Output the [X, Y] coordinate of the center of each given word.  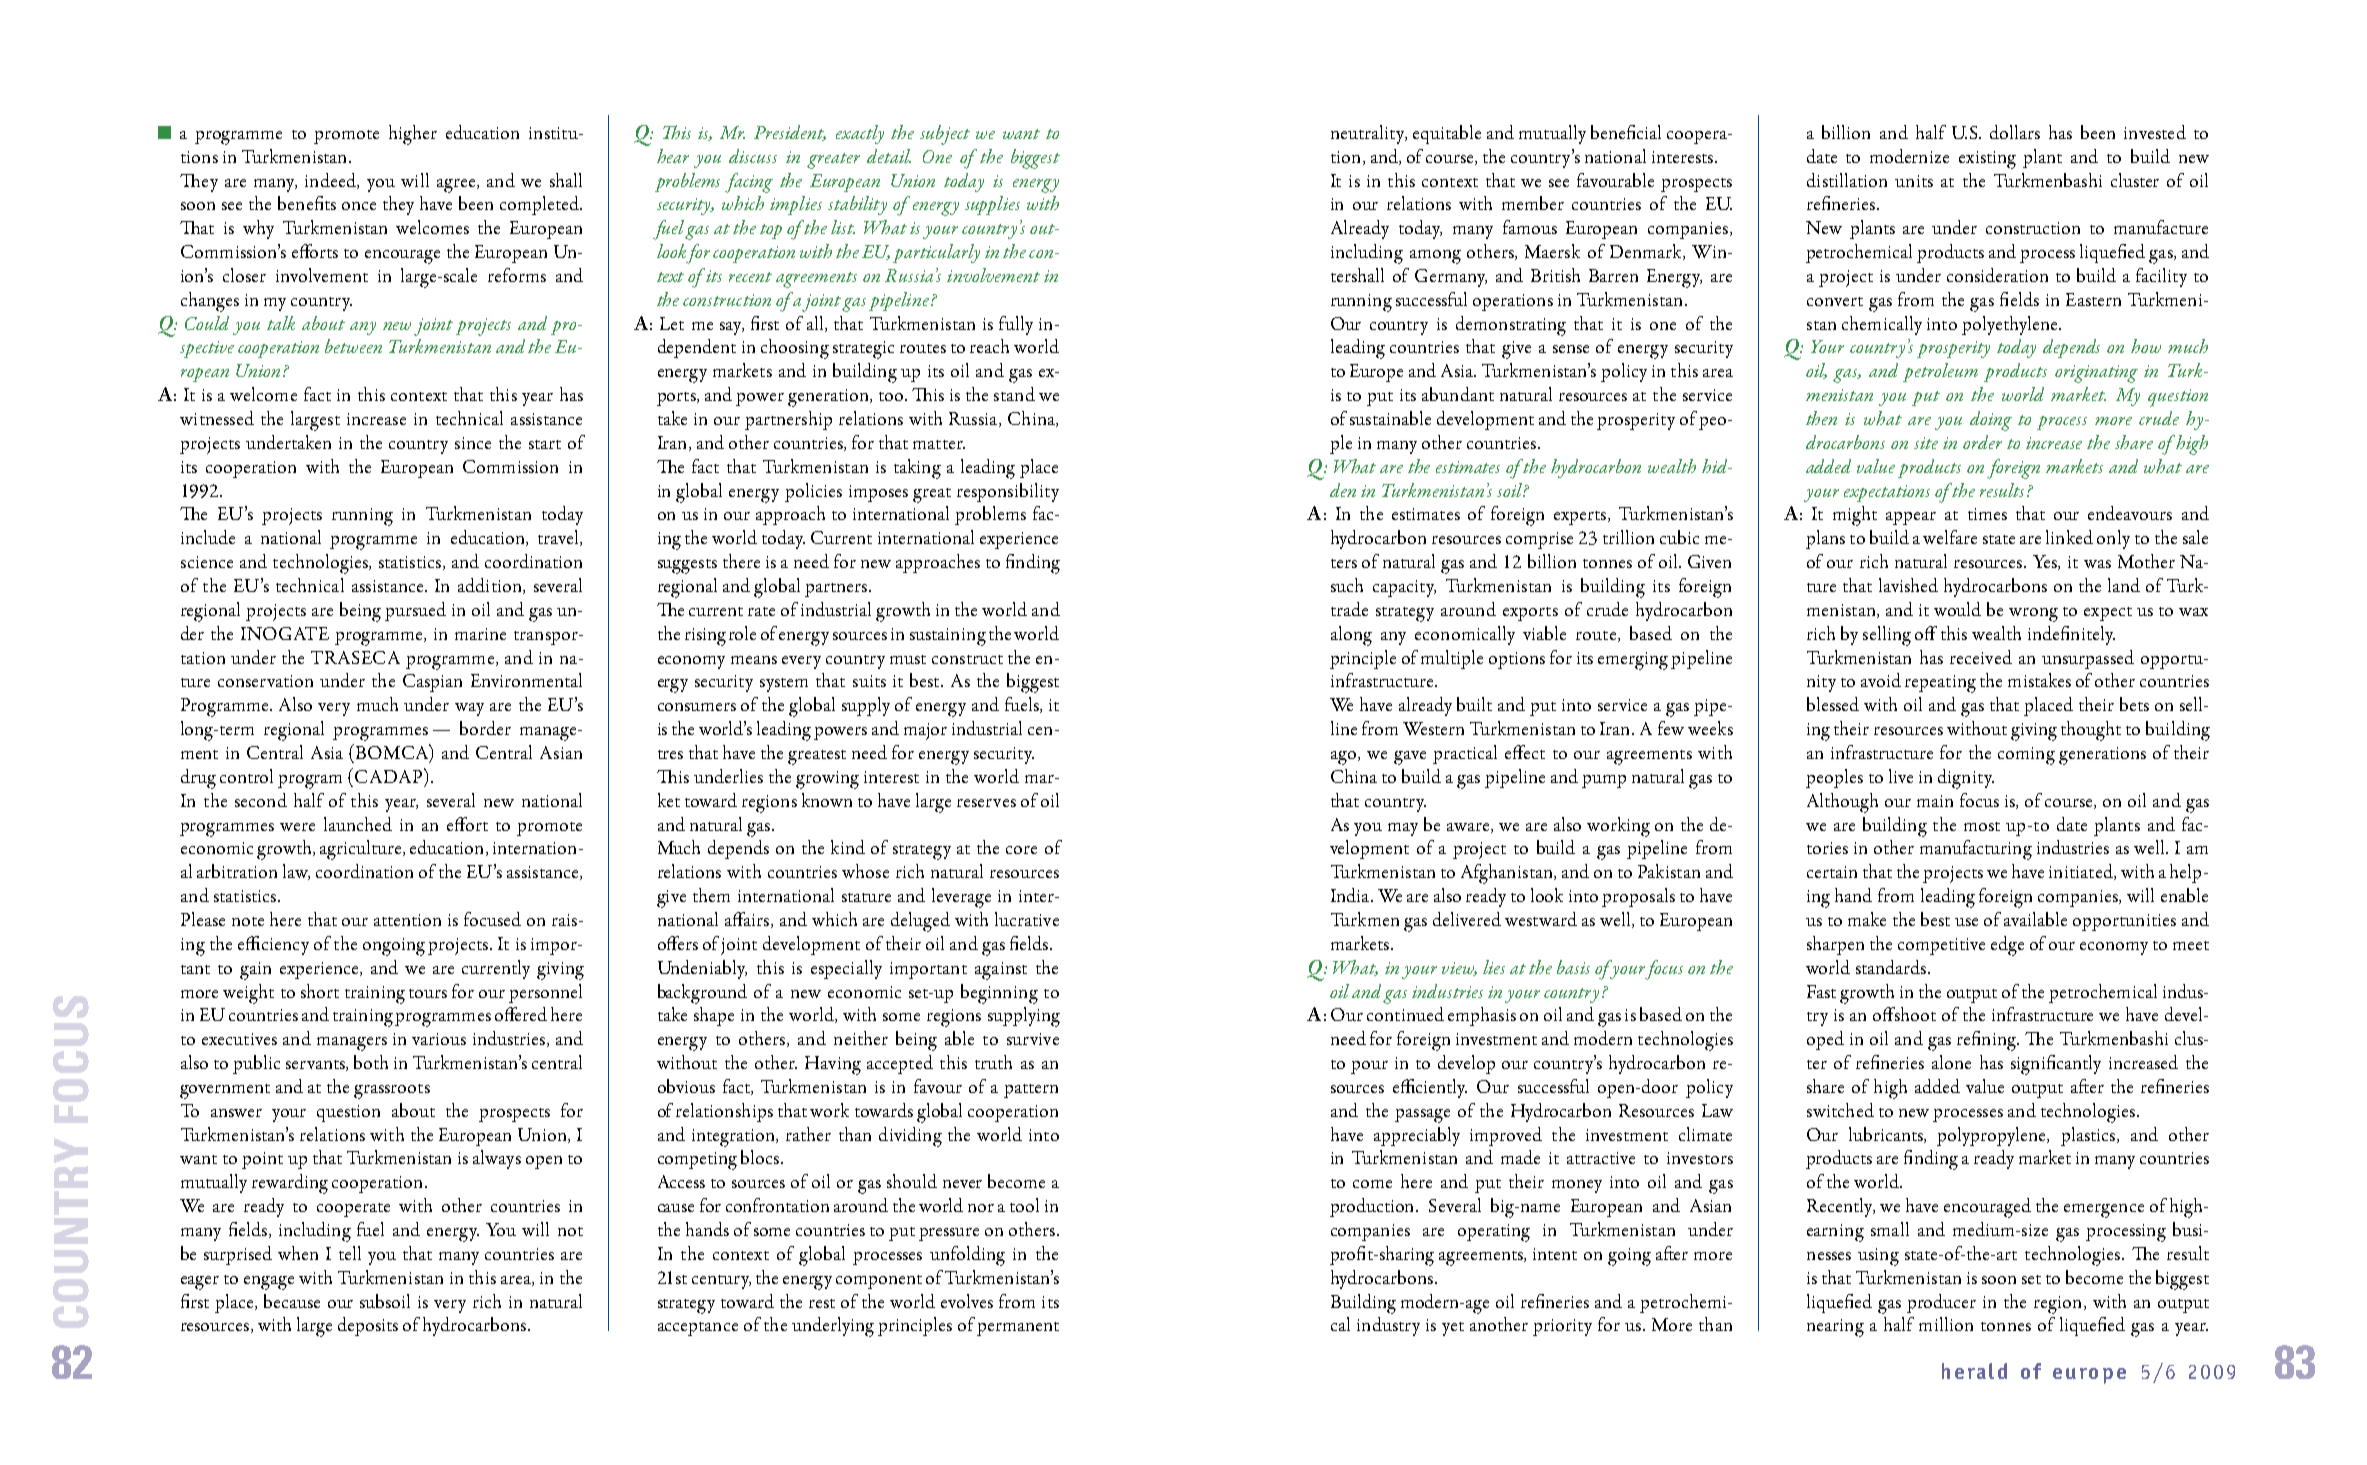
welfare [1950, 537]
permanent [1018, 1329]
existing [1987, 160]
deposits [368, 1326]
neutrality [1369, 134]
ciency [285, 946]
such [1347, 585]
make [1867, 919]
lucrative [1027, 919]
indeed [331, 181]
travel [559, 538]
